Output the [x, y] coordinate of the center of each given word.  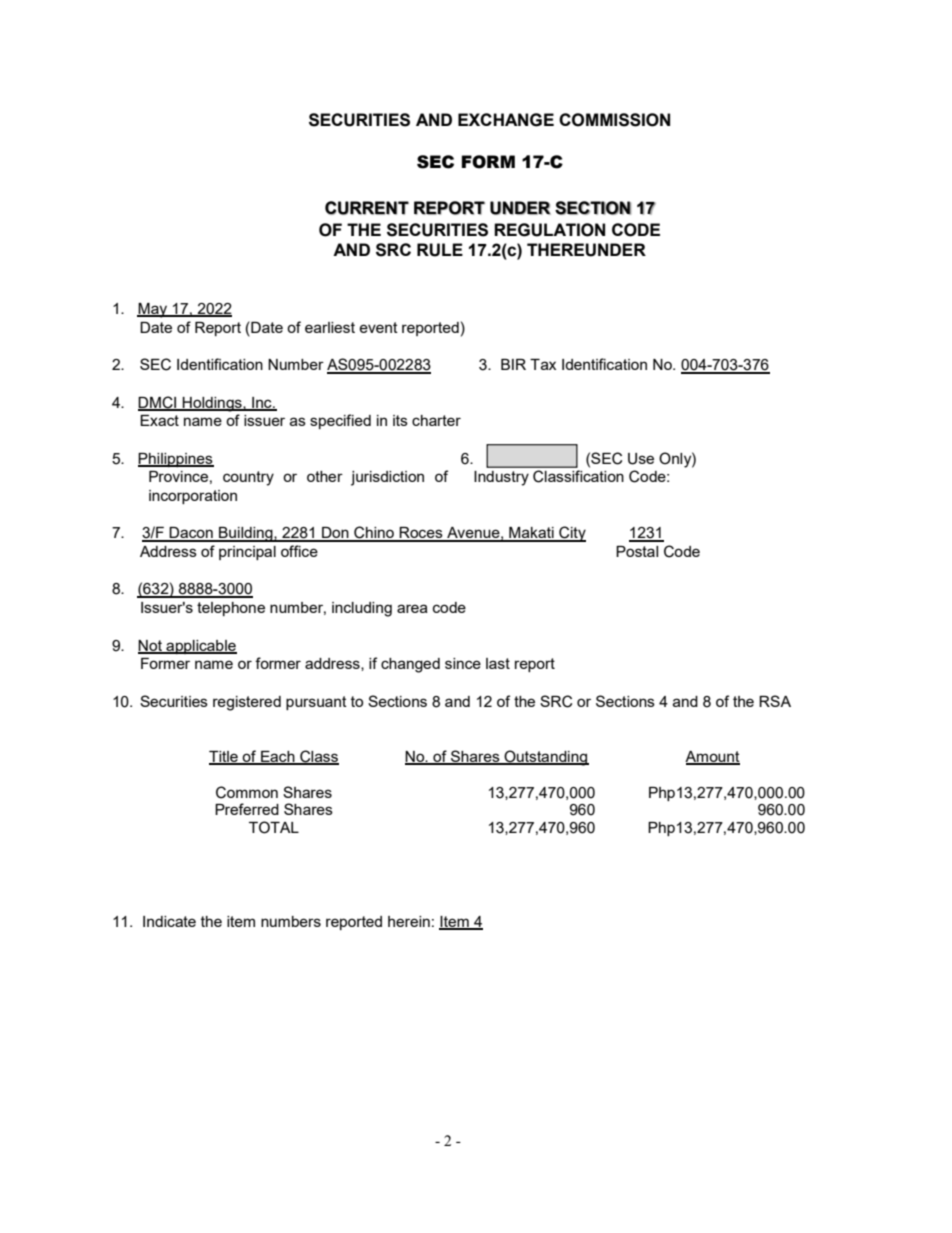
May [153, 310]
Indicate [169, 921]
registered [247, 703]
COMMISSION [614, 120]
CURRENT [367, 208]
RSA [775, 701]
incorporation [193, 497]
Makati [531, 534]
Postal [637, 551]
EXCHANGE [506, 120]
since [463, 663]
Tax [543, 364]
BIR [513, 364]
